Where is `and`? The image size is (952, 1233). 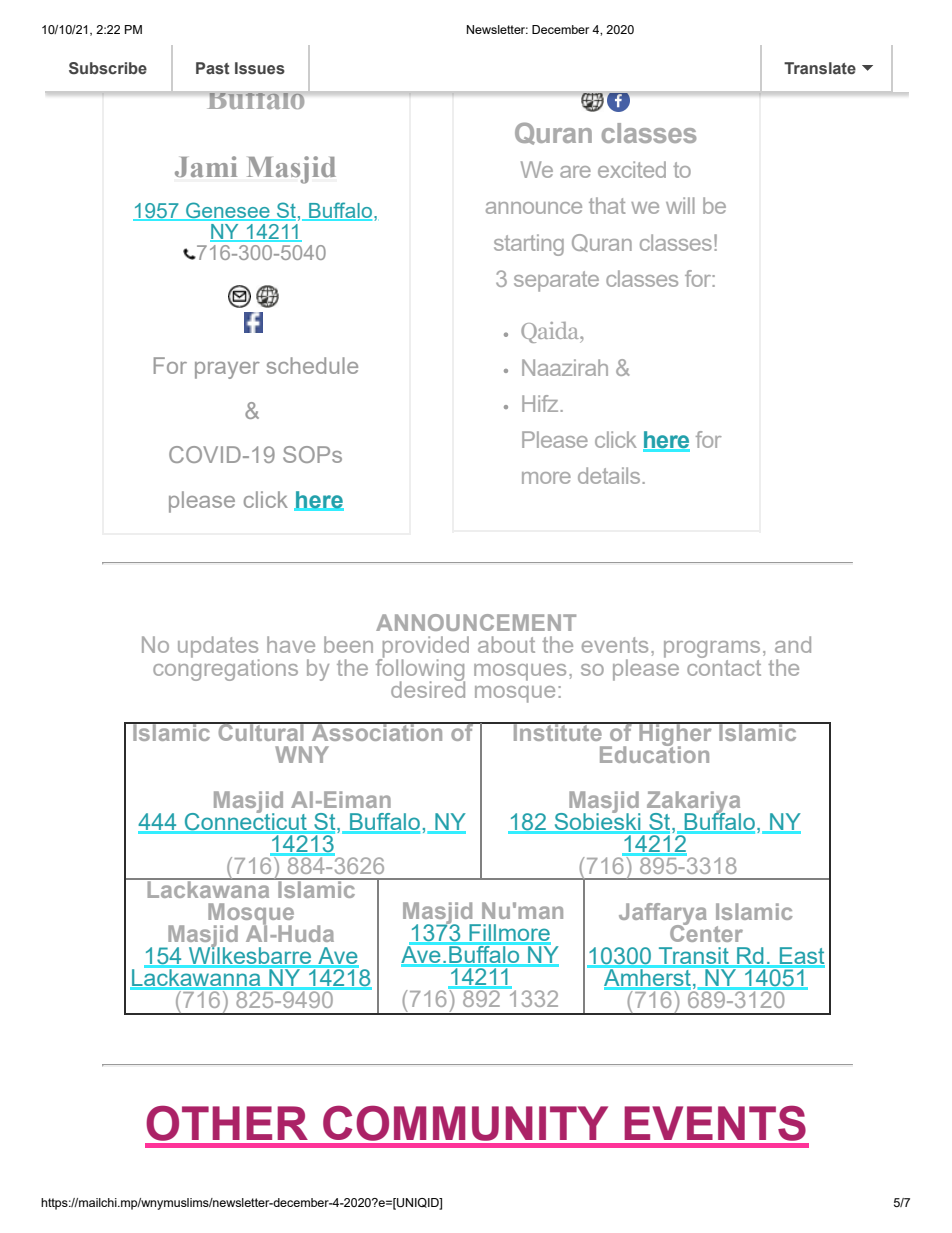
and is located at coordinates (793, 644).
